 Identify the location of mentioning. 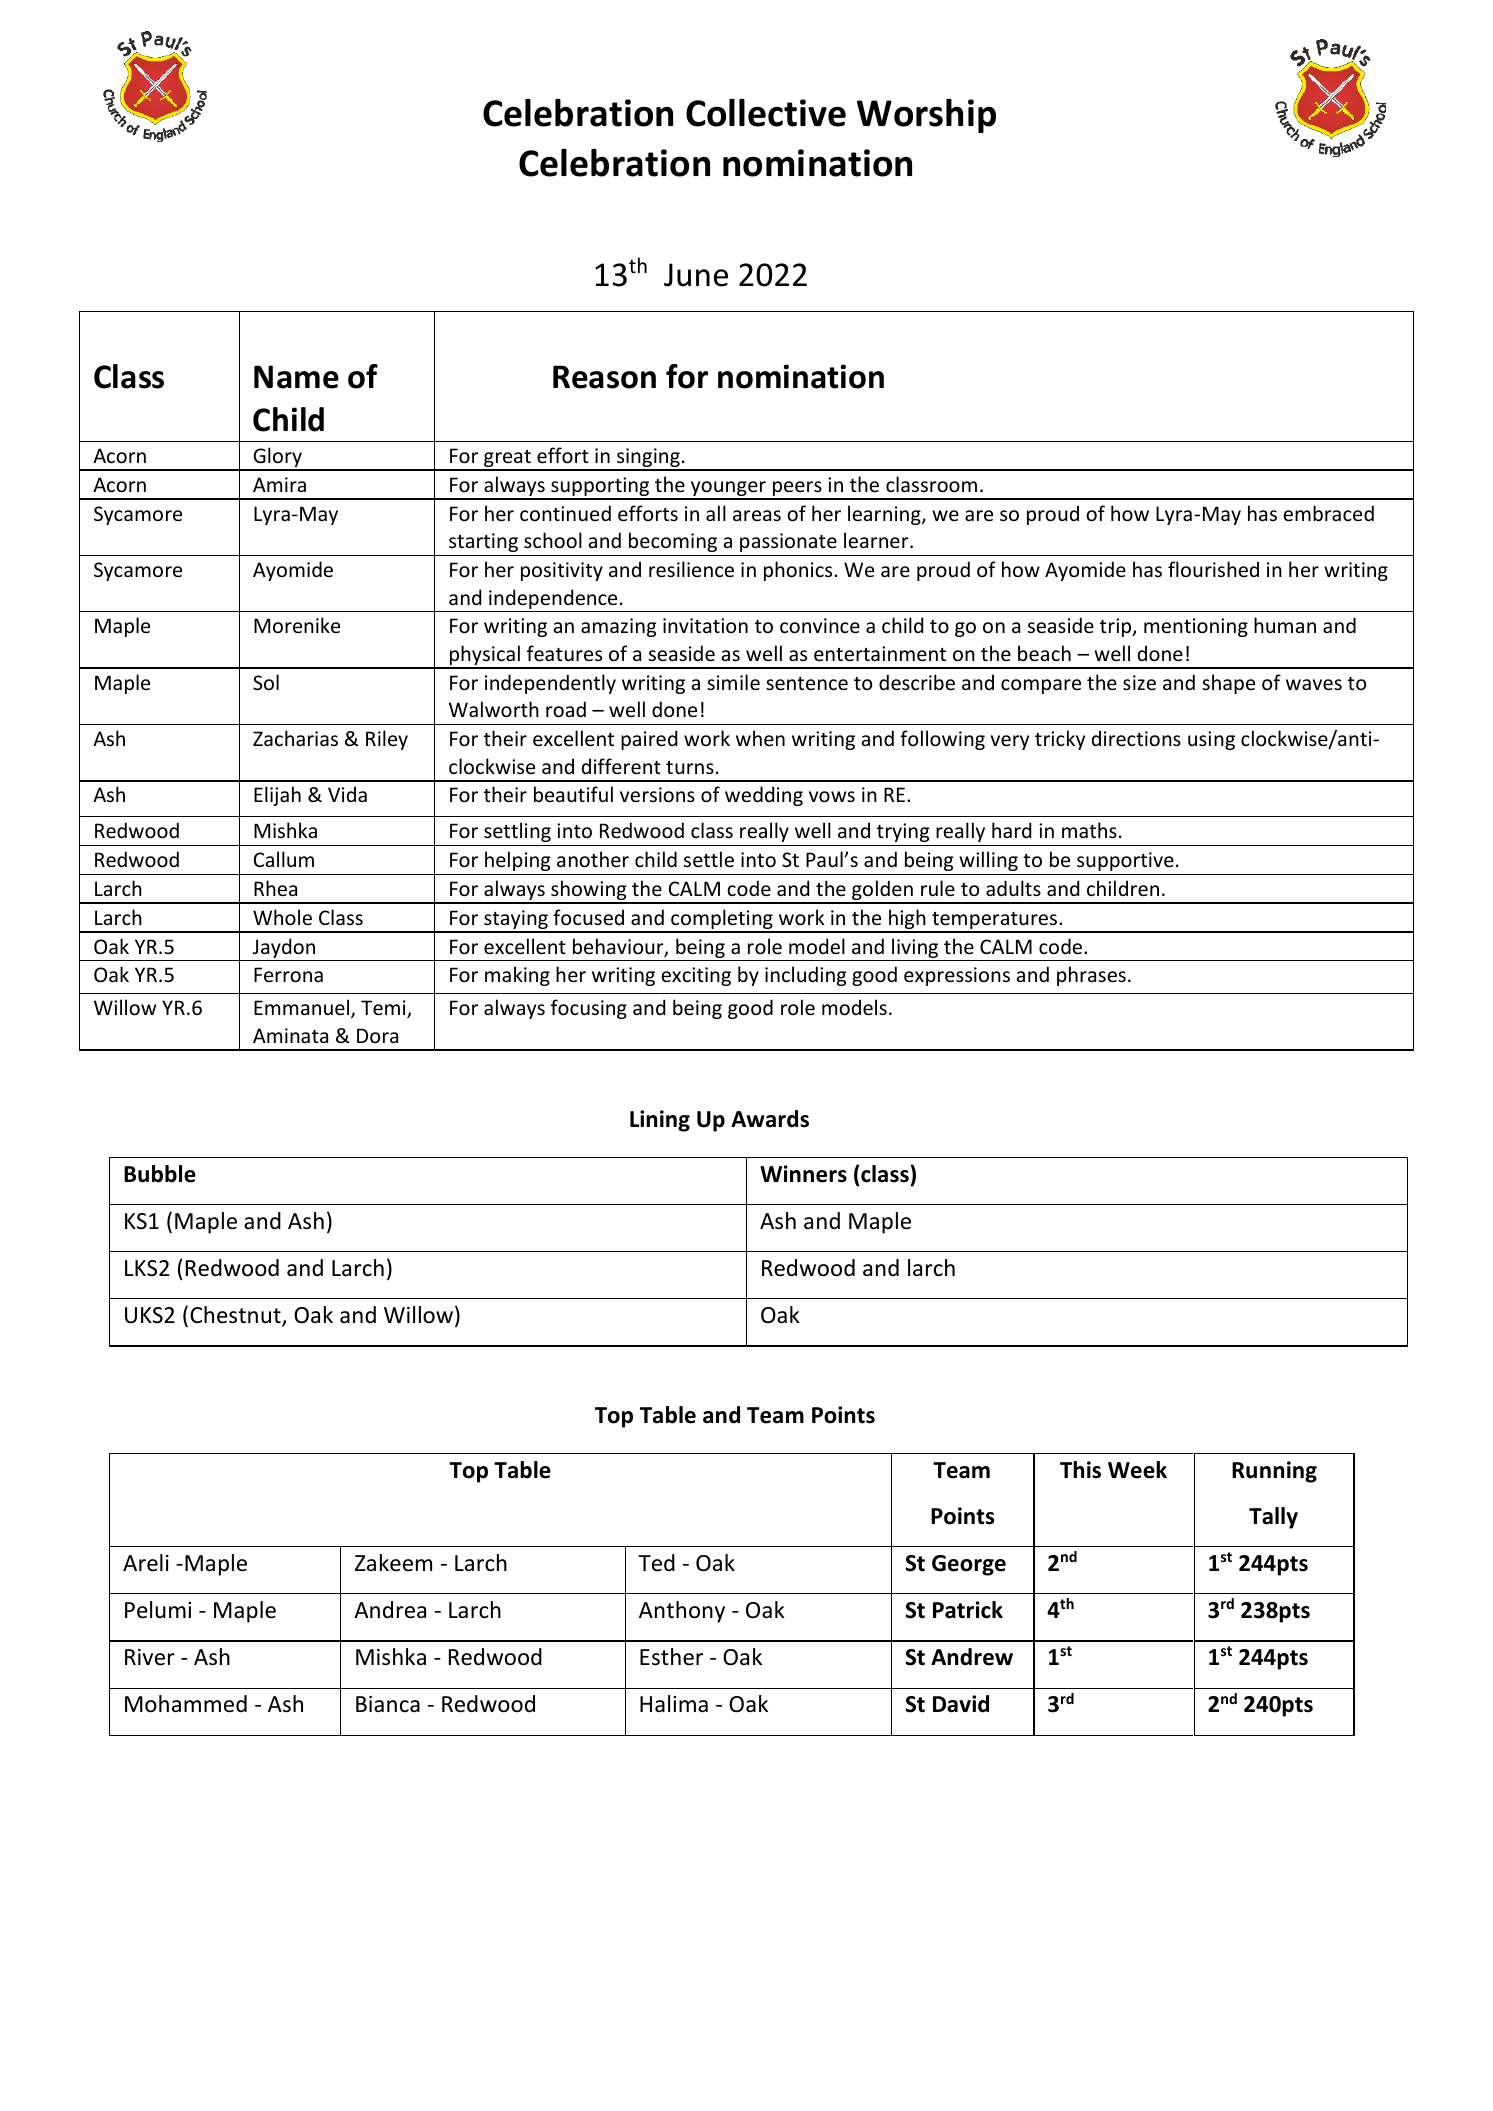
(1196, 627).
